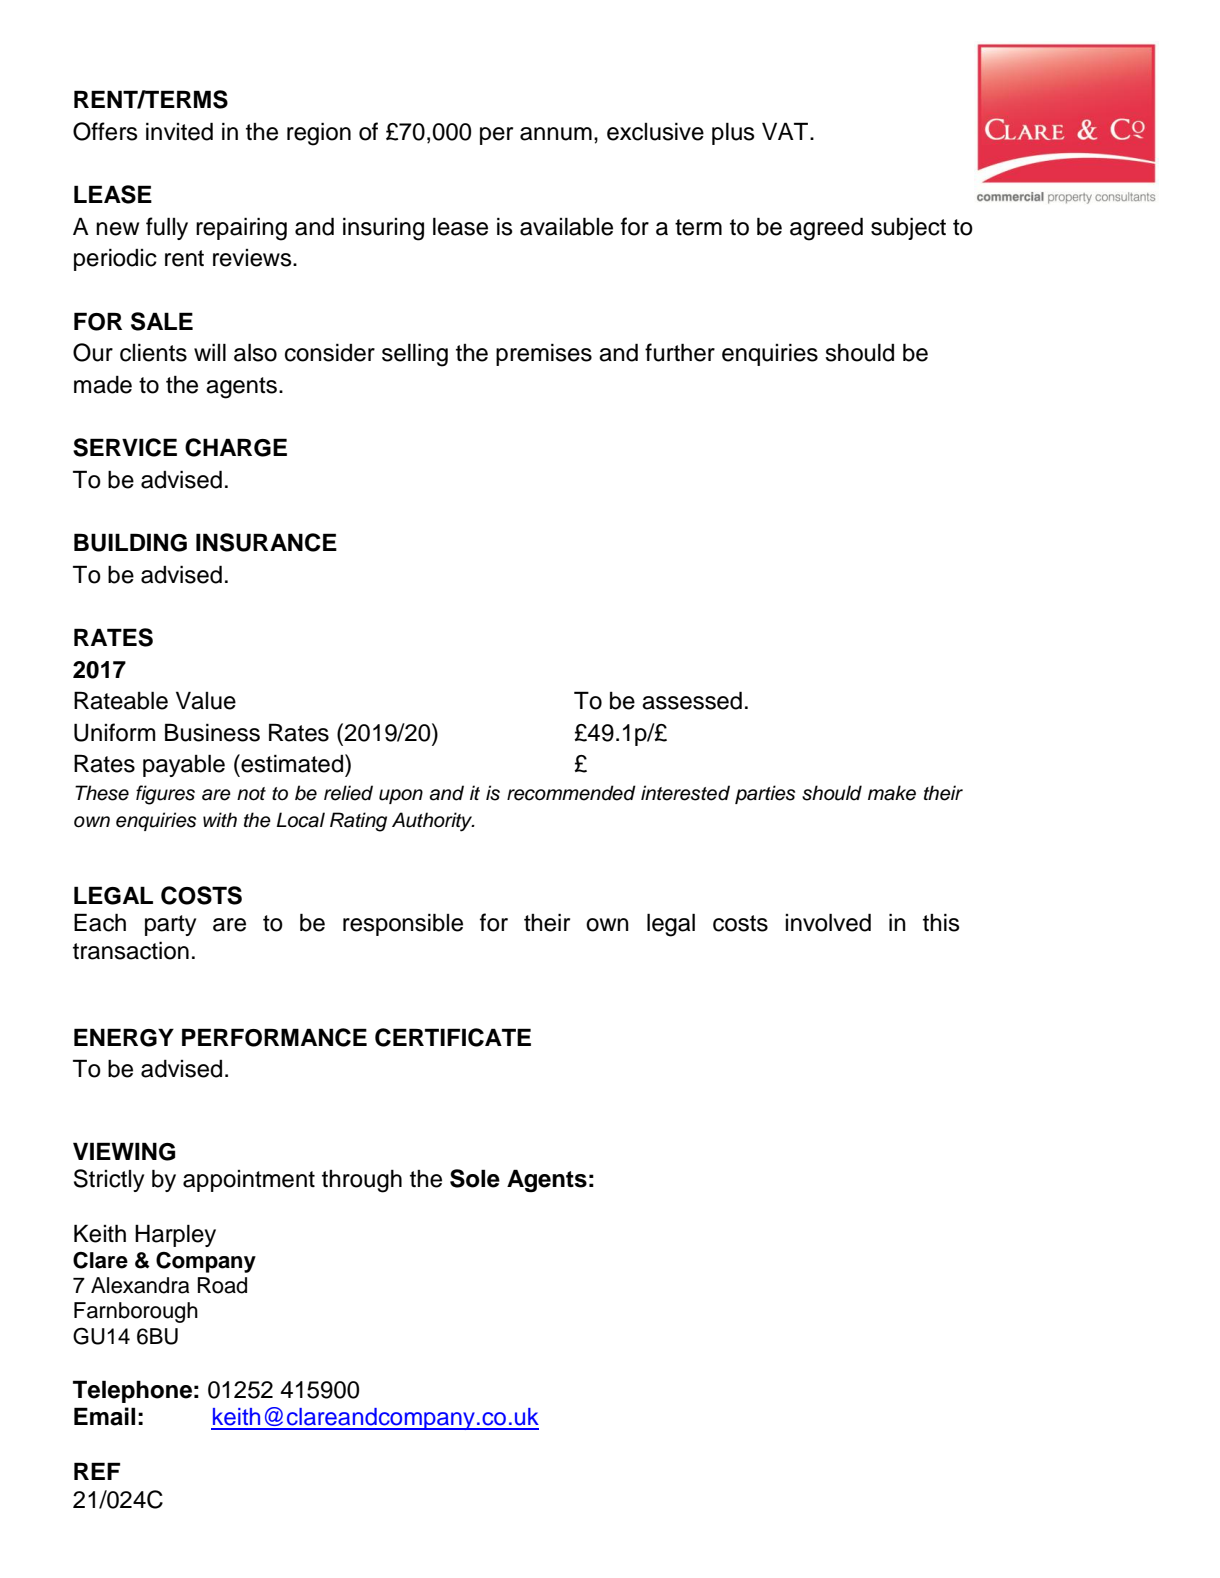 The height and width of the page is (1578, 1220). I want to click on Telephone, so click(132, 1391).
